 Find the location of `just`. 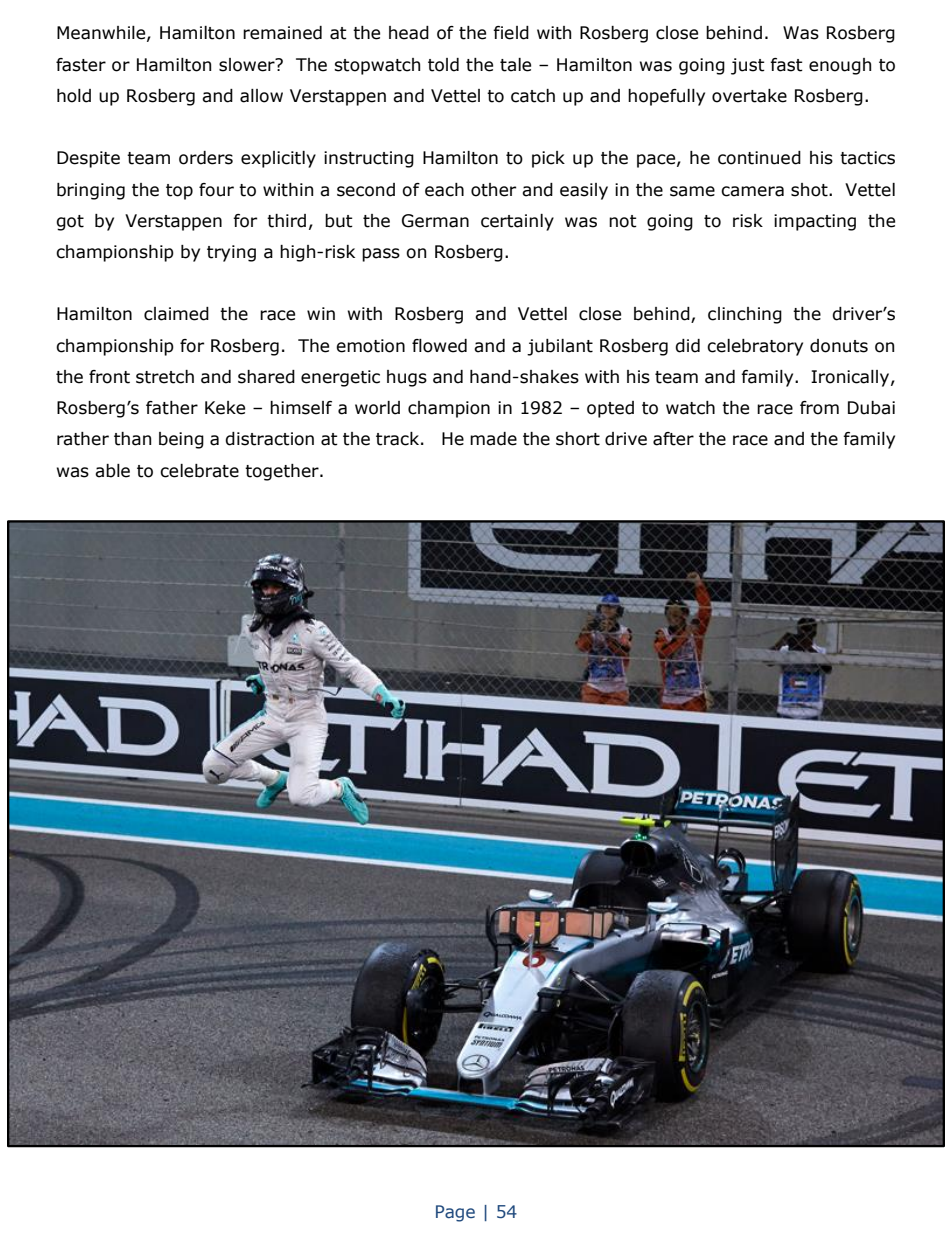

just is located at coordinates (748, 66).
